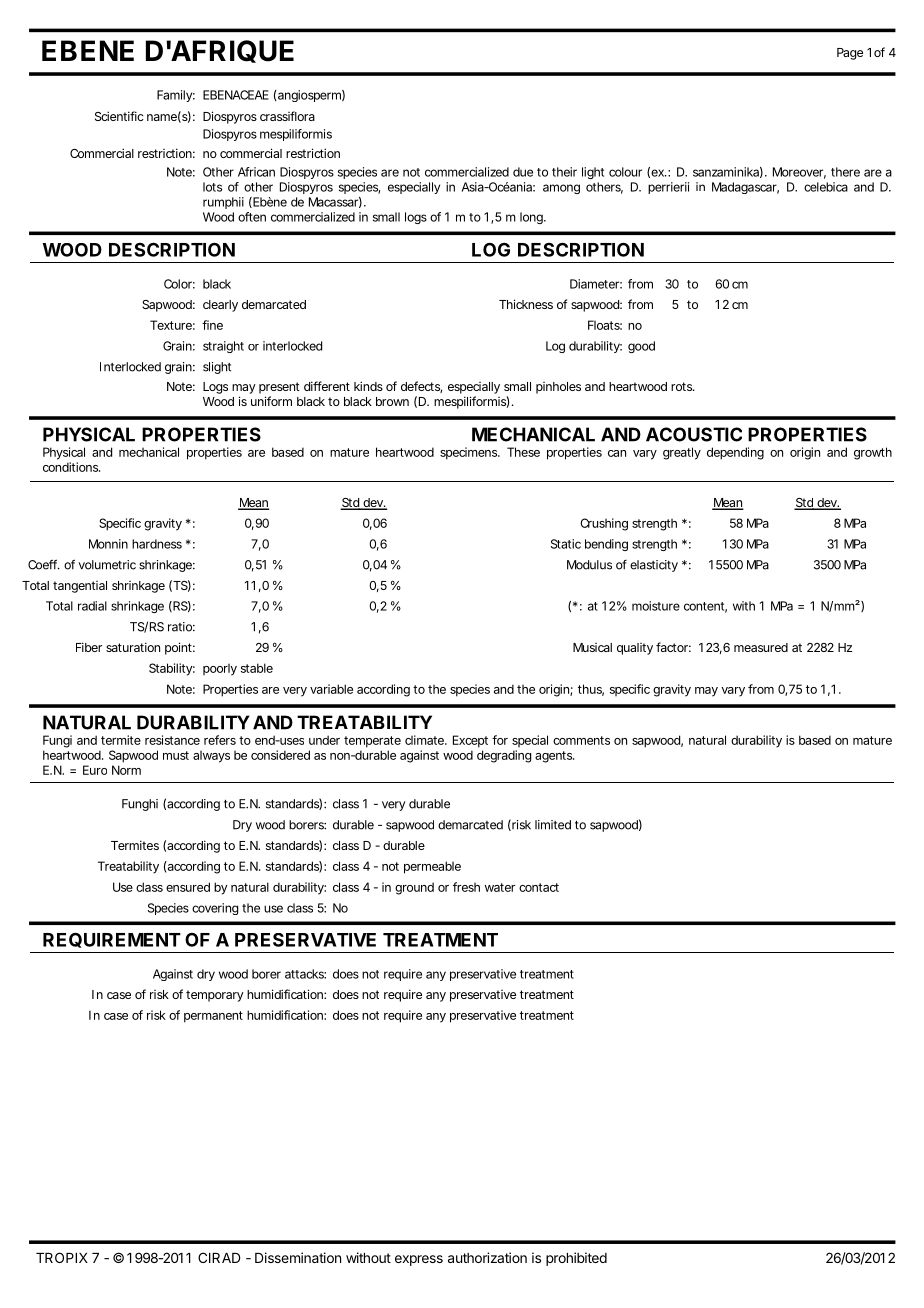  What do you see at coordinates (553, 825) in the screenshot?
I see `limited` at bounding box center [553, 825].
